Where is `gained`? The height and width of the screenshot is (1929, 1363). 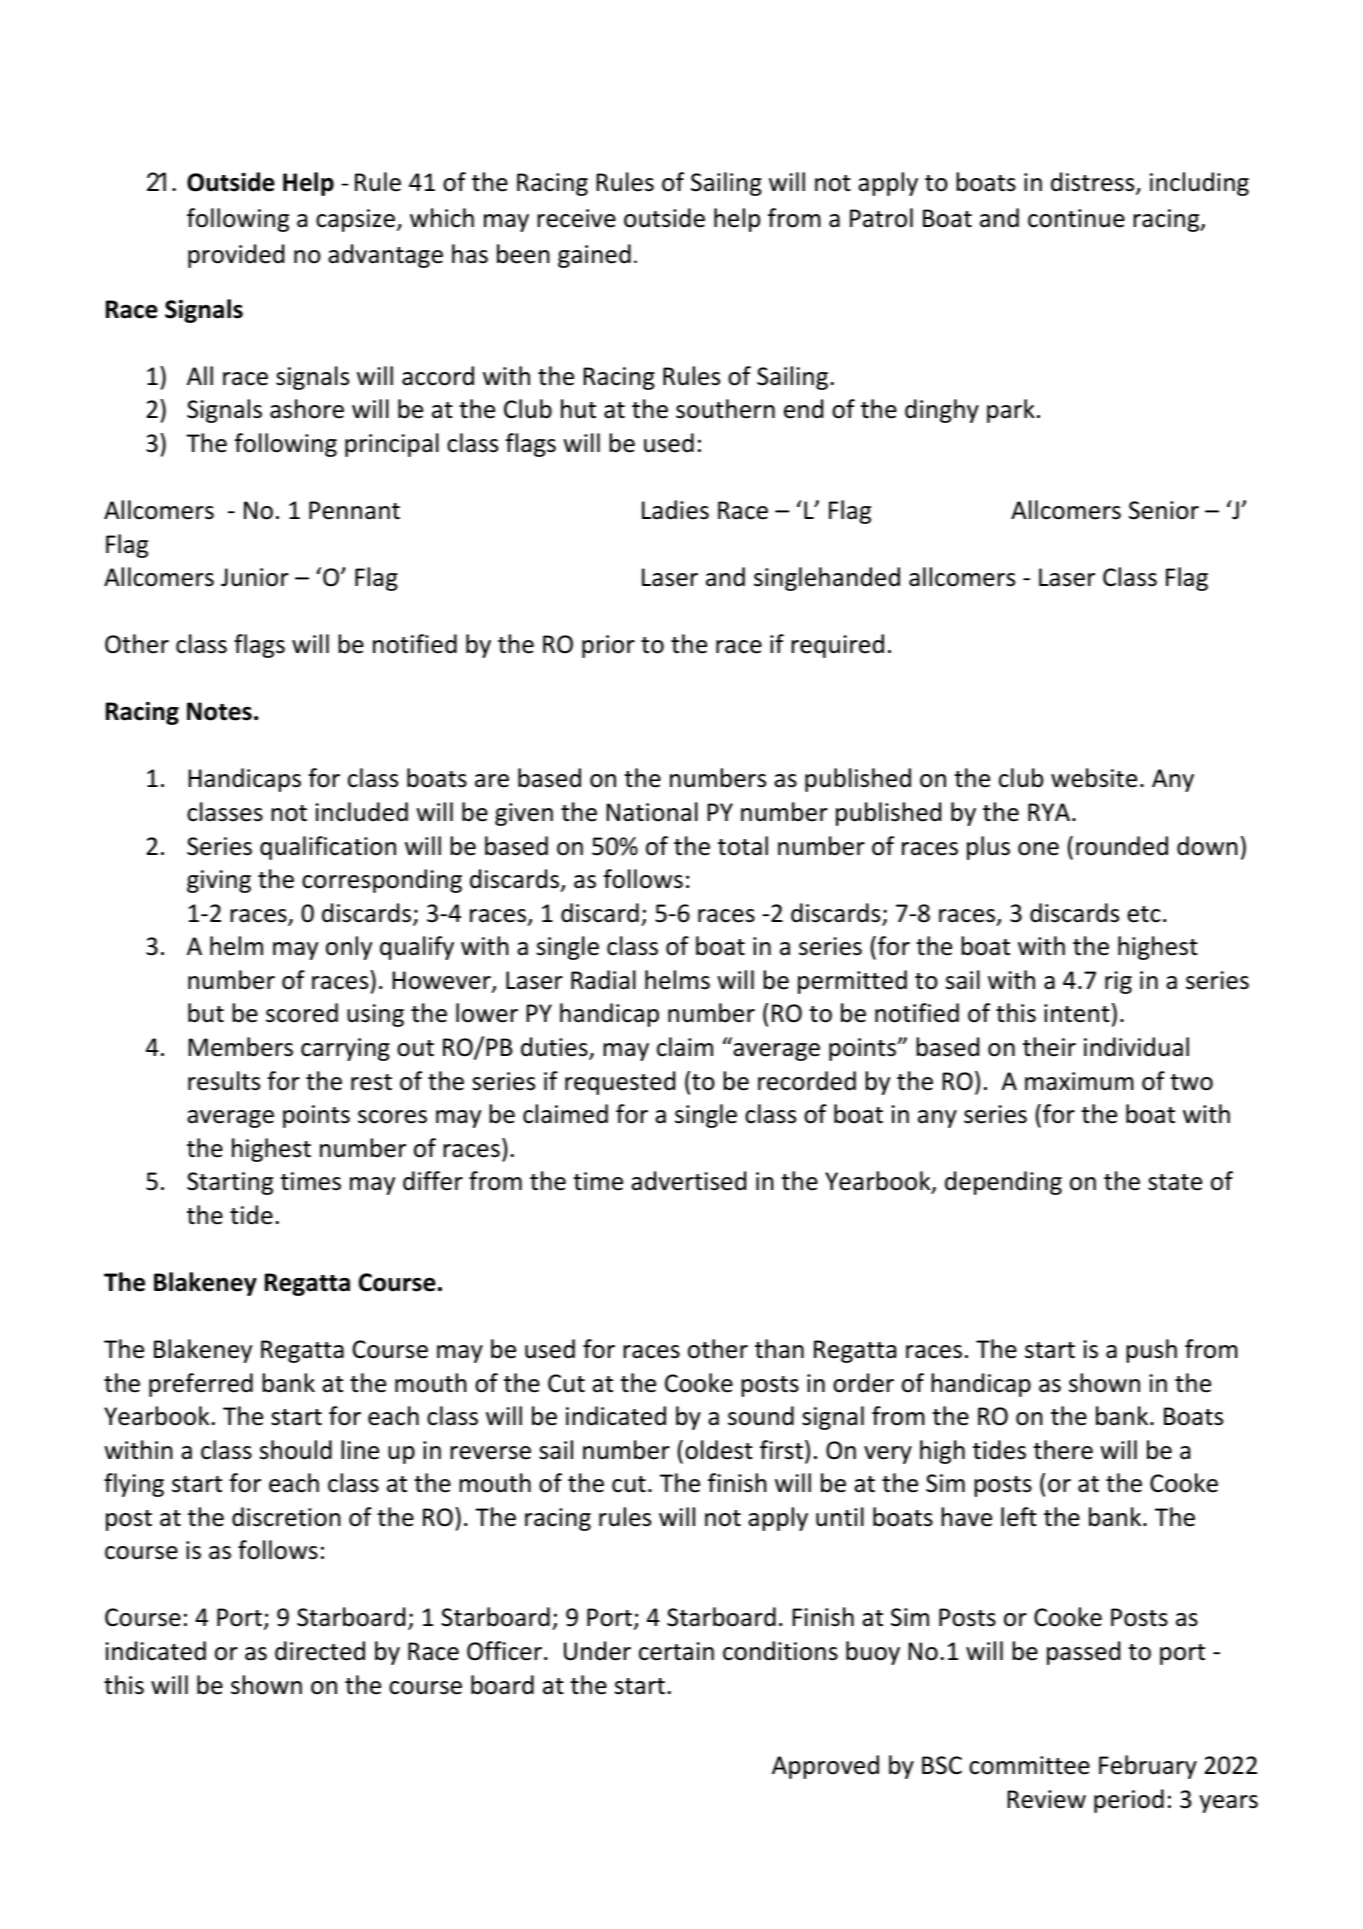 gained is located at coordinates (594, 256).
